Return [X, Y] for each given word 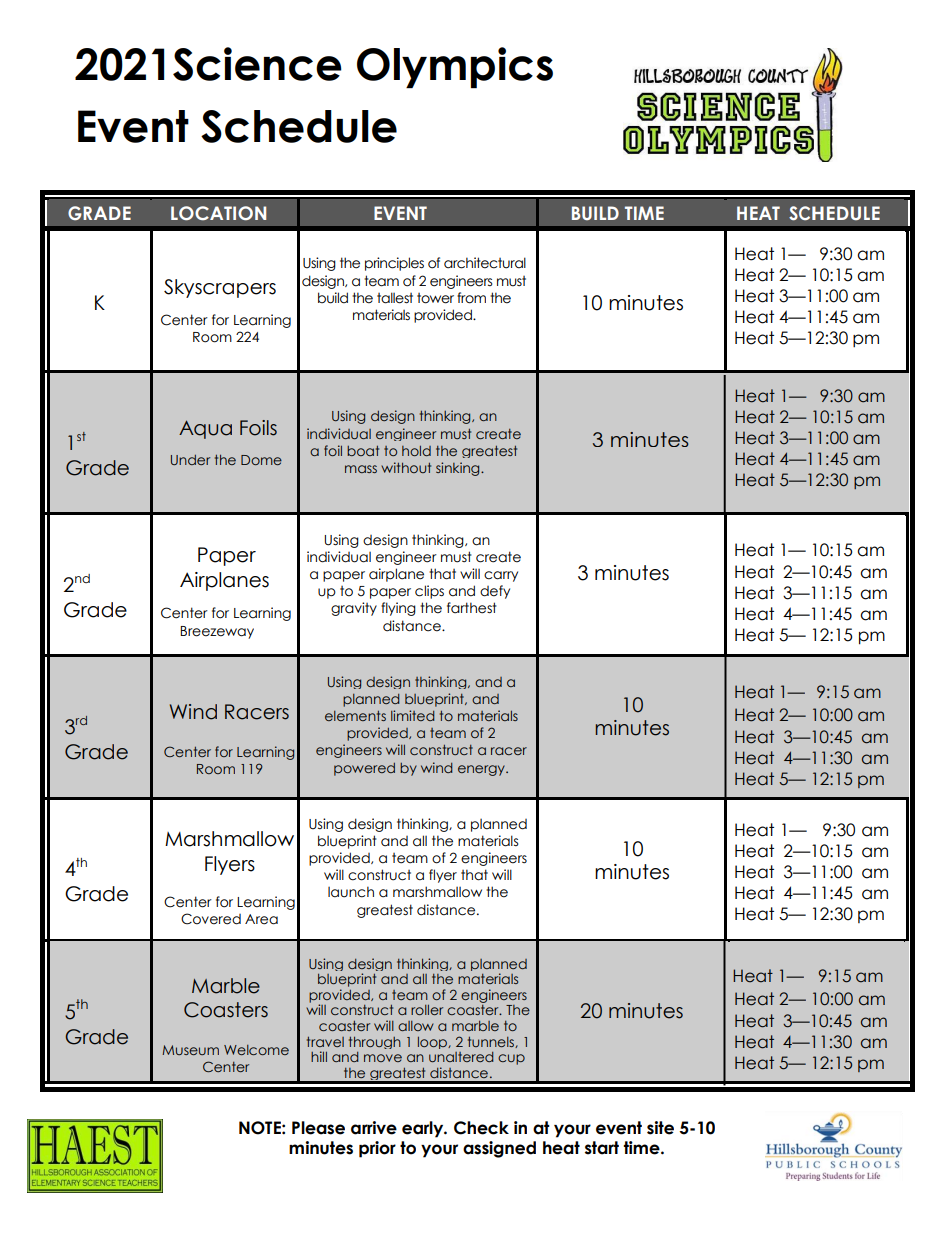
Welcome [256, 1050]
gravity [354, 609]
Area [261, 919]
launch [351, 892]
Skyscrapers [220, 288]
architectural [485, 263]
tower [435, 298]
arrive [374, 1128]
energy [482, 770]
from [471, 298]
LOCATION [218, 213]
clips [429, 592]
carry [501, 576]
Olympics [455, 67]
